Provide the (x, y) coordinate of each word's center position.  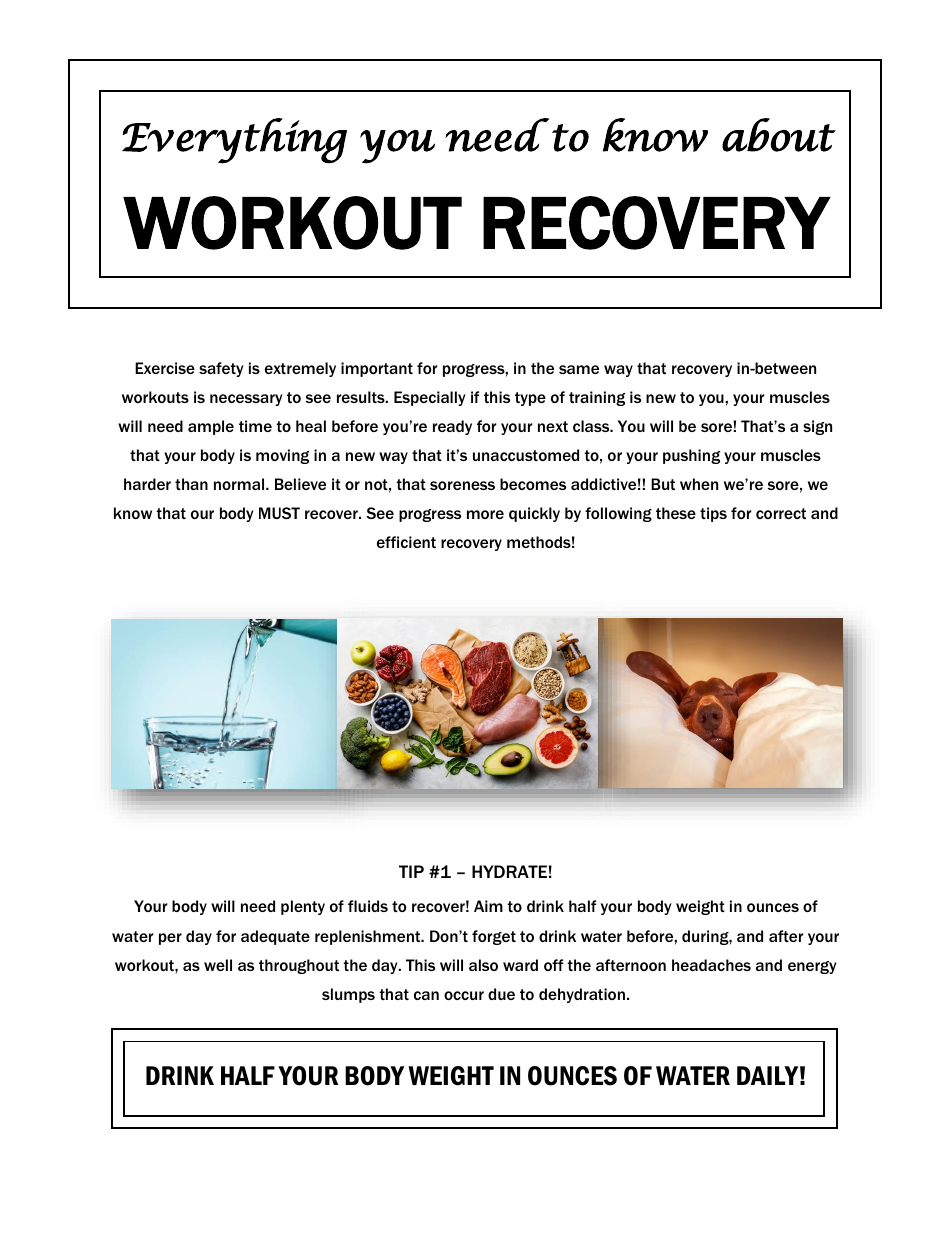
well (218, 965)
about (779, 135)
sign (817, 427)
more (485, 514)
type (530, 399)
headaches (711, 965)
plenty (303, 907)
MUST (279, 513)
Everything (234, 141)
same (579, 369)
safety (221, 369)
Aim (488, 906)
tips (713, 514)
